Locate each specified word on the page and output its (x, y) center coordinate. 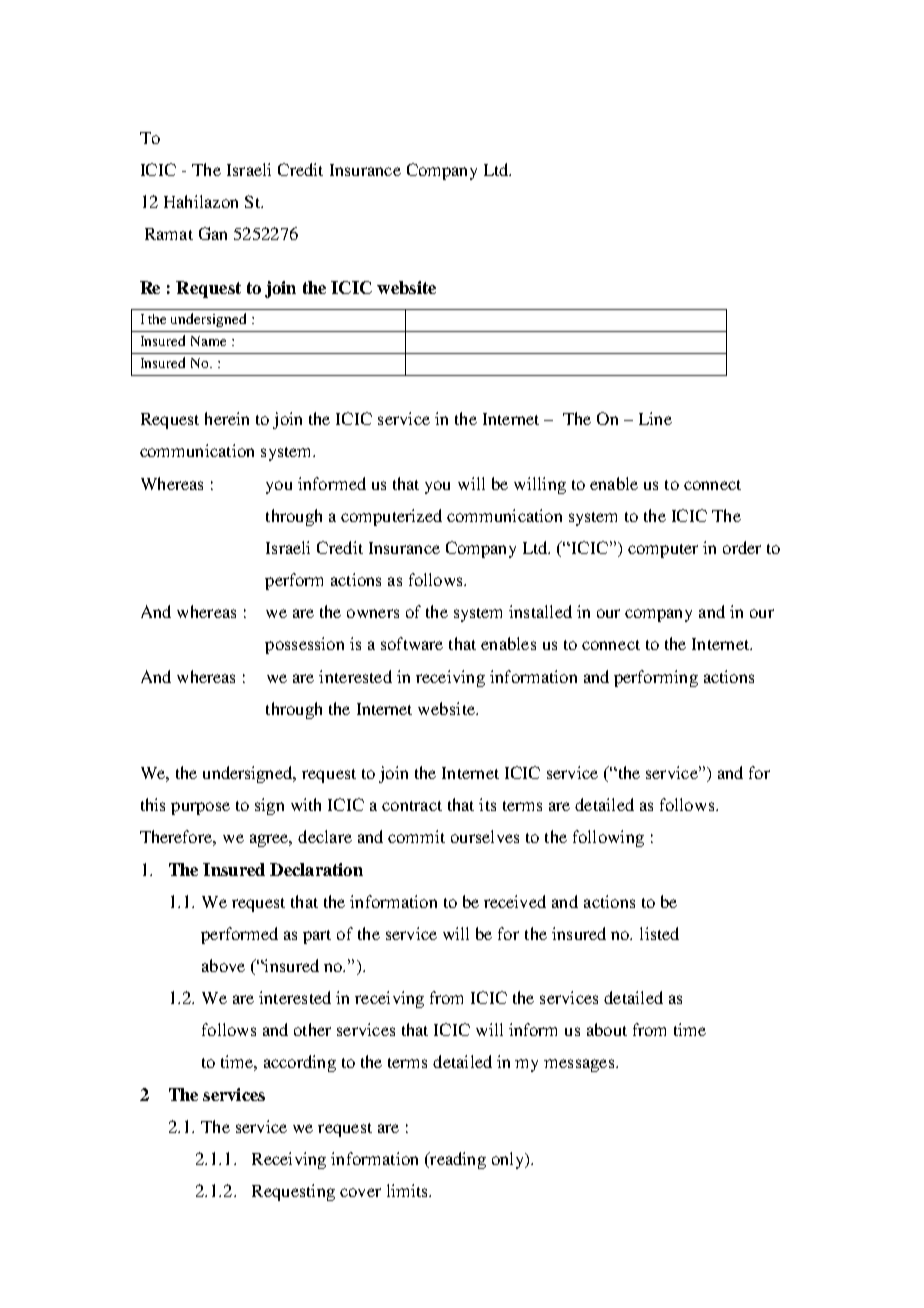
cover (360, 1192)
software (412, 643)
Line (655, 418)
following (608, 838)
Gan (213, 233)
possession (304, 645)
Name (208, 341)
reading (457, 1160)
